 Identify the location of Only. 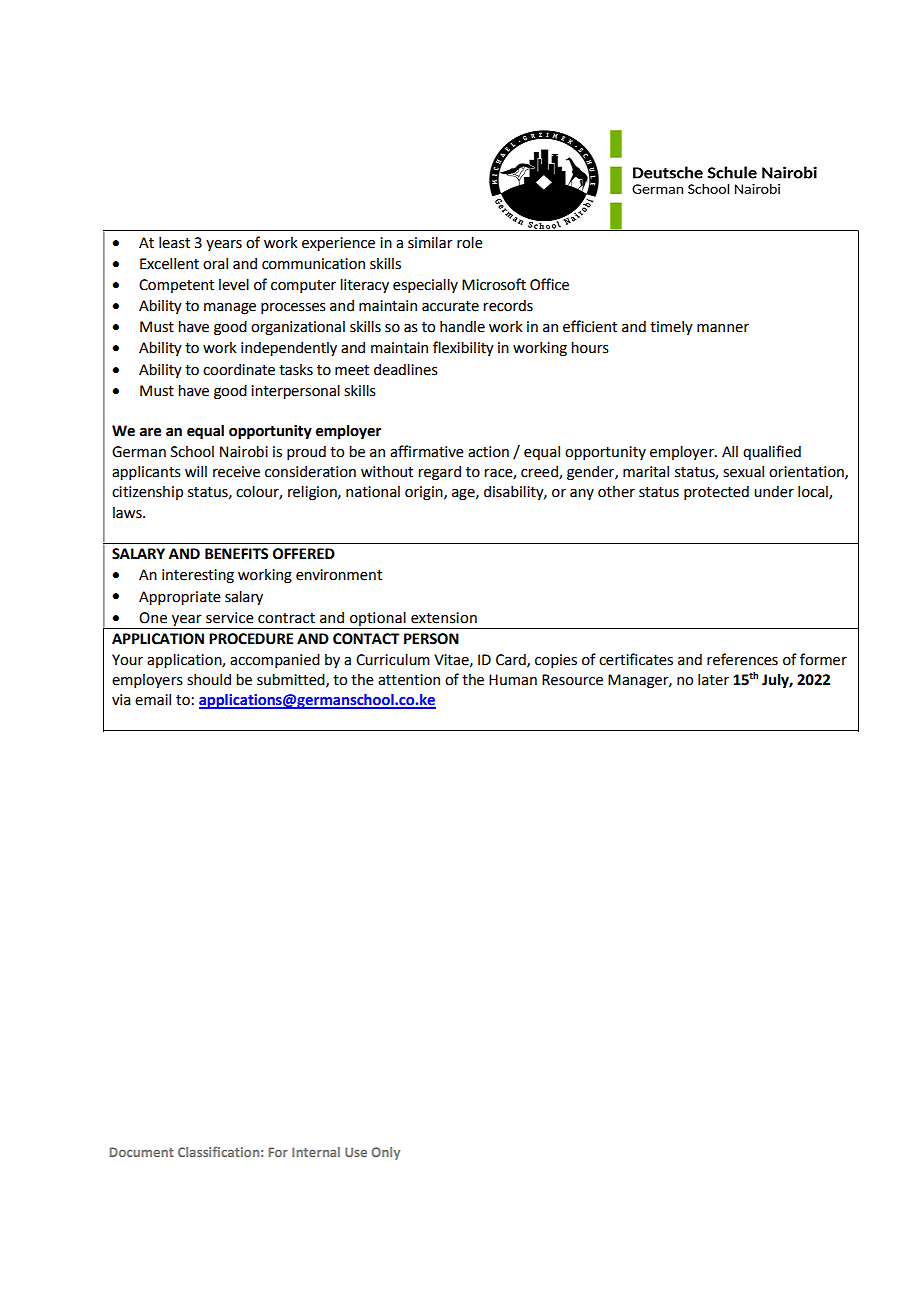
(385, 1153).
